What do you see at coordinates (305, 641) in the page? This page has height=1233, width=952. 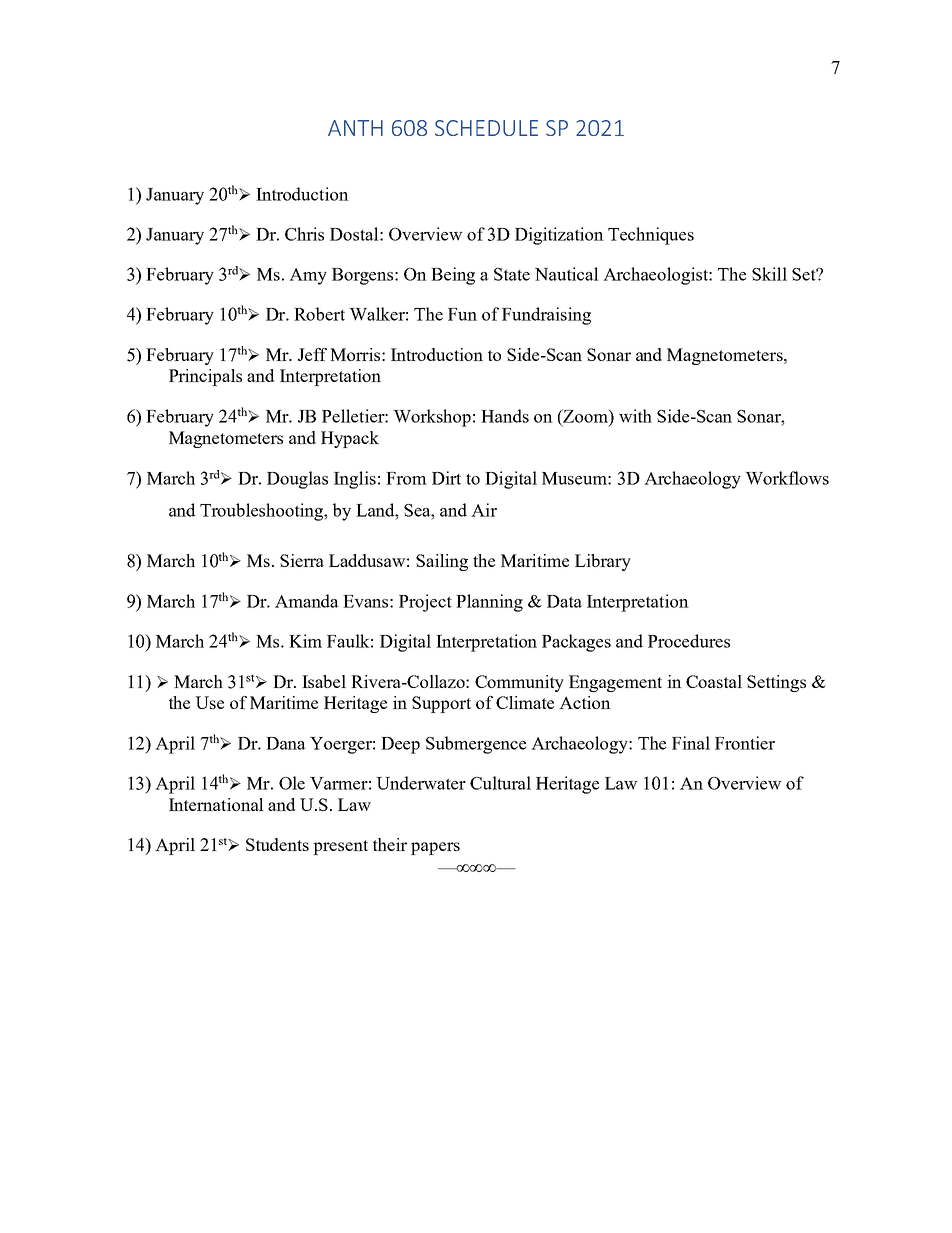 I see `Kim` at bounding box center [305, 641].
